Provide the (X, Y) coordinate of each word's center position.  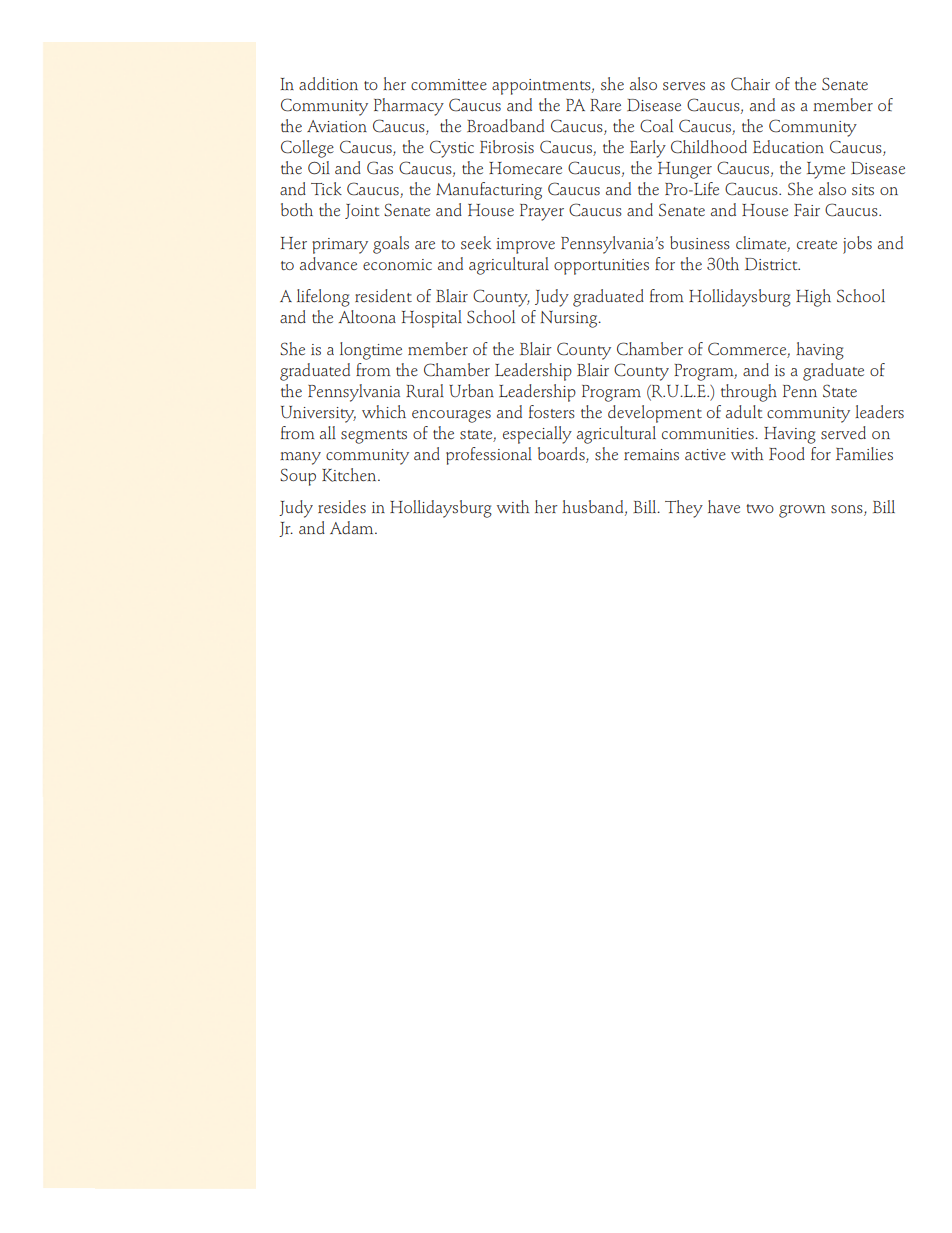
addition (328, 83)
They (684, 509)
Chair (750, 84)
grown (802, 511)
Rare (605, 105)
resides (342, 507)
